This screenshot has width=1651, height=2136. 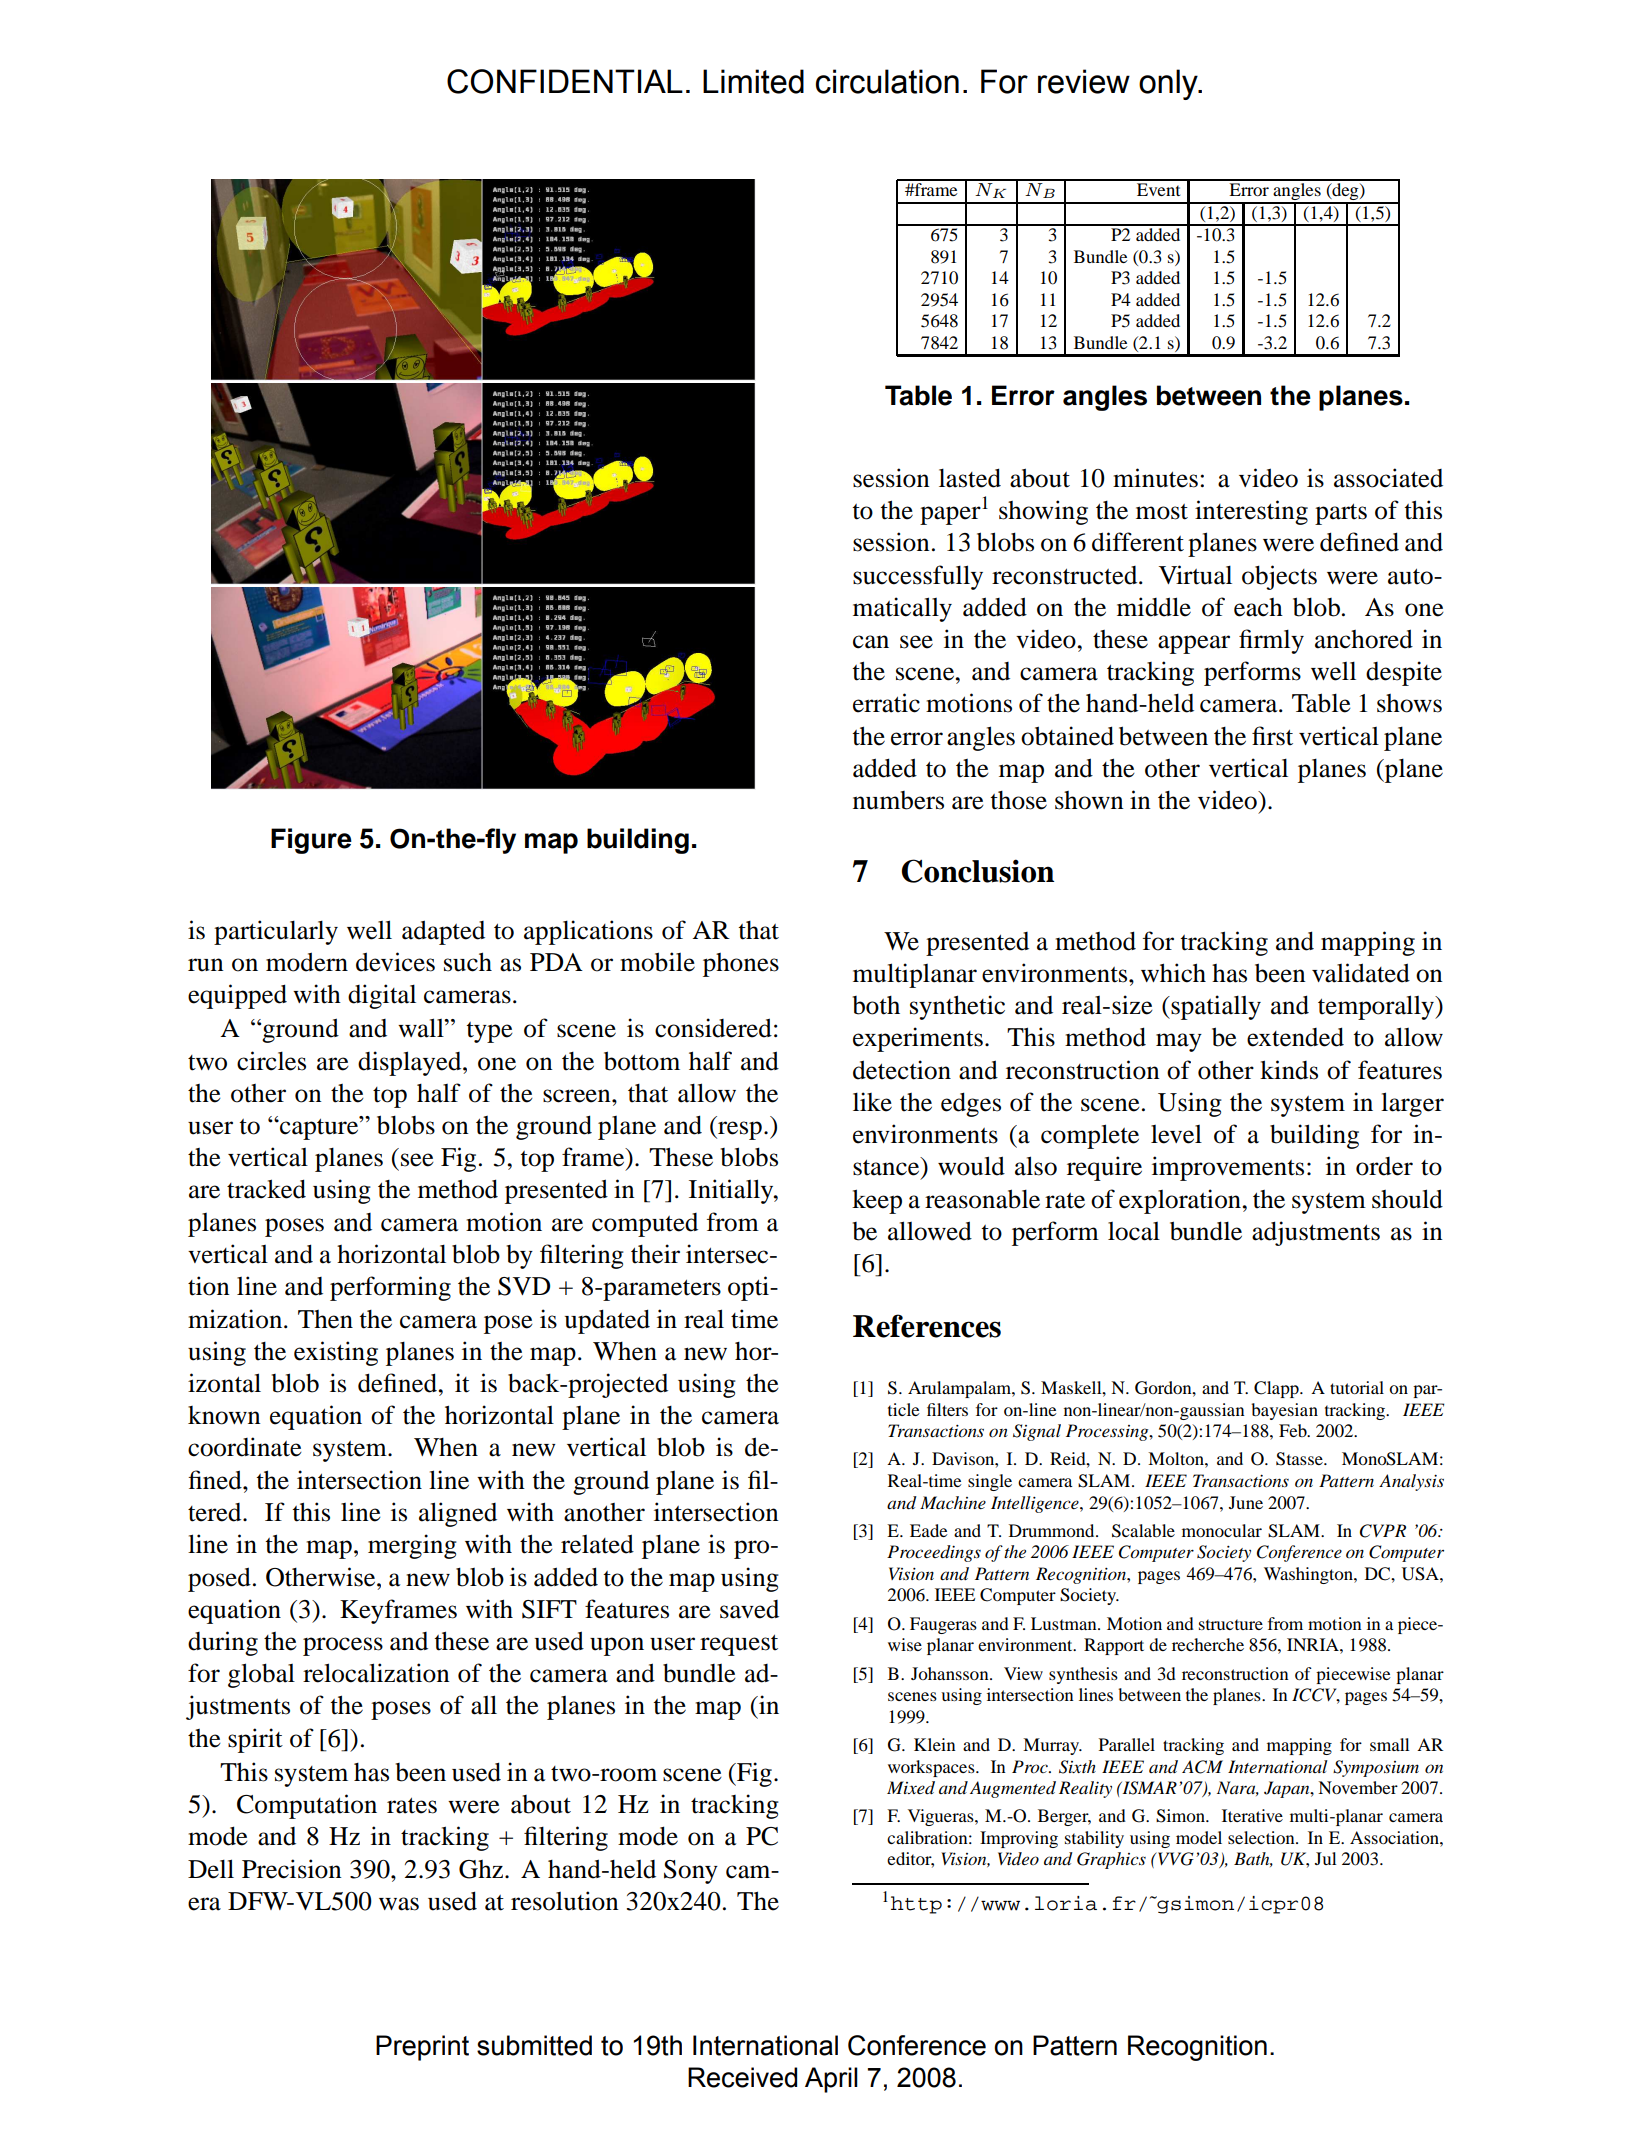 I want to click on CONFIDENTIAL, so click(x=565, y=81).
